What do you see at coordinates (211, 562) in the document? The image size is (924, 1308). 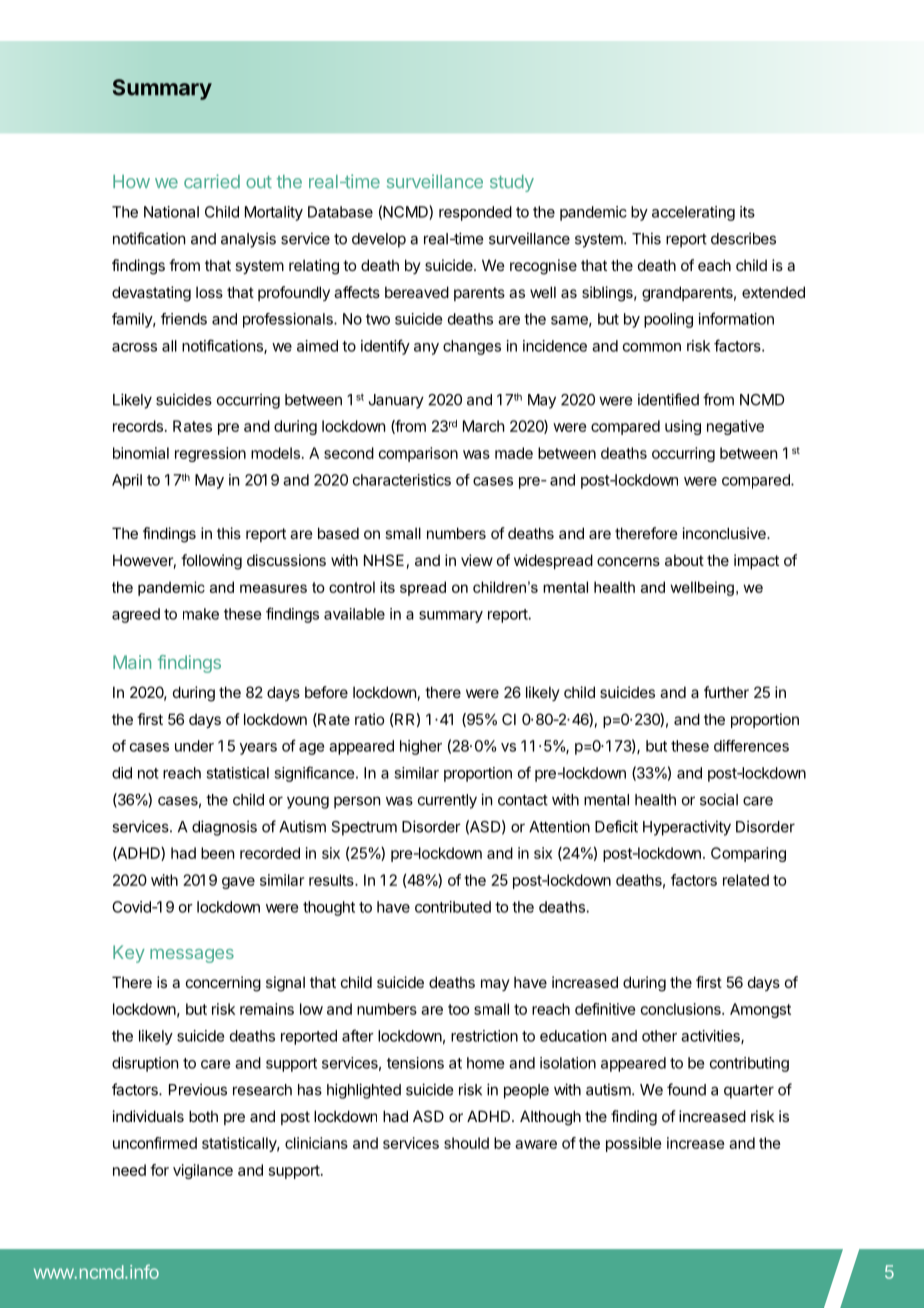 I see `following` at bounding box center [211, 562].
